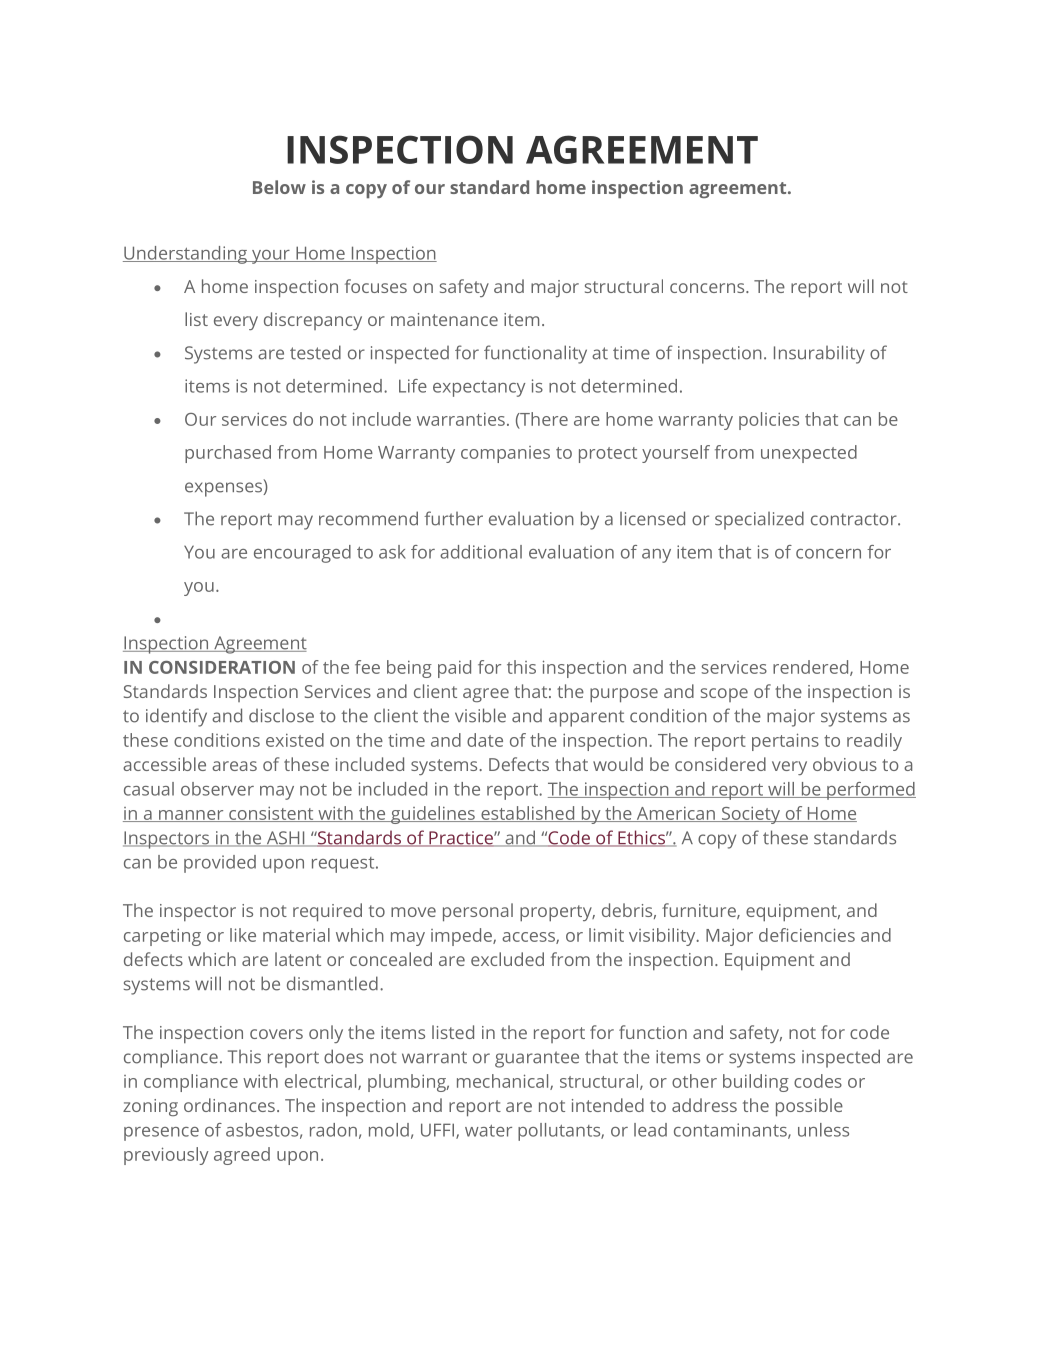  I want to click on ordinances, so click(229, 1105).
